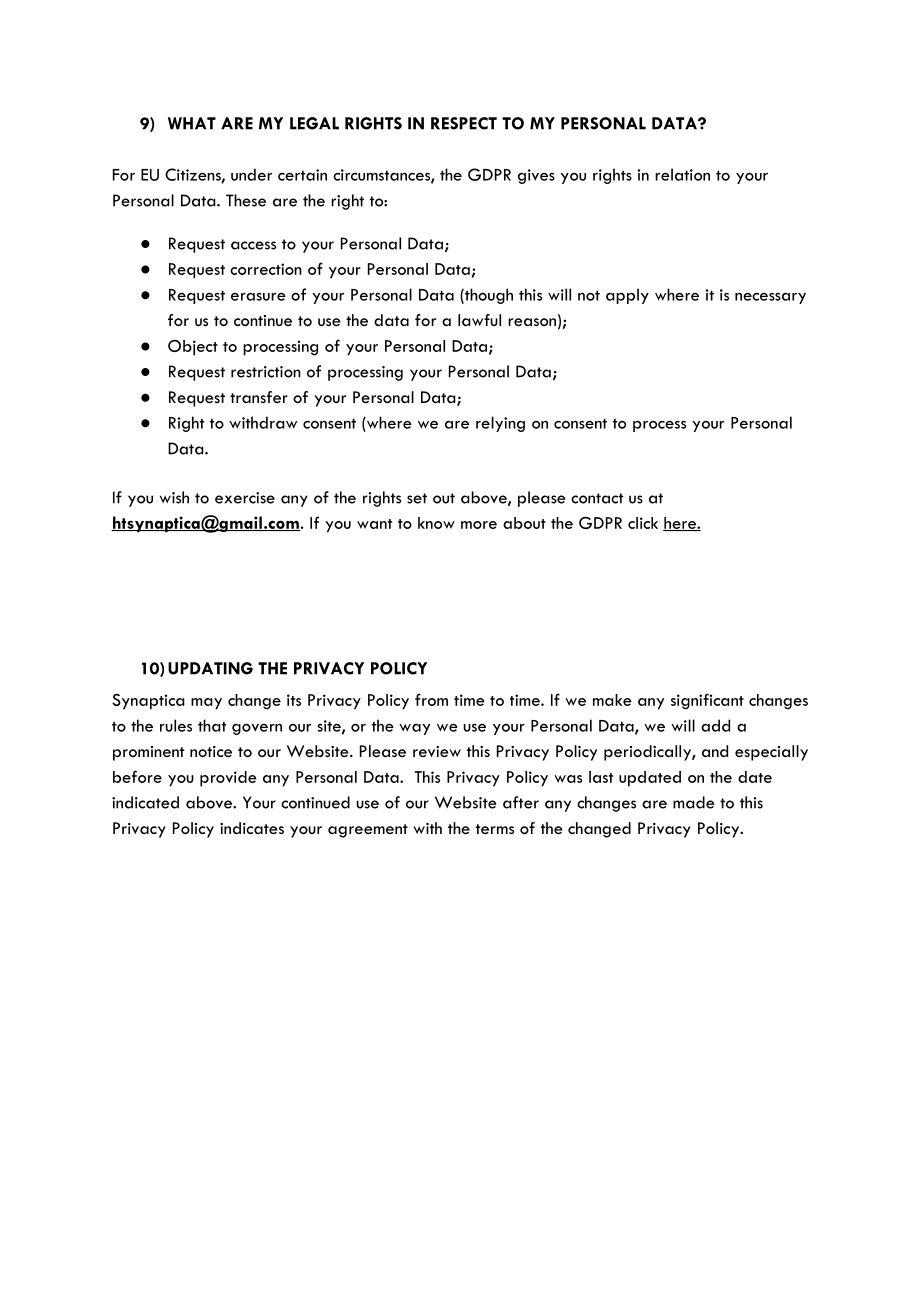 Image resolution: width=924 pixels, height=1308 pixels. I want to click on set, so click(417, 498).
